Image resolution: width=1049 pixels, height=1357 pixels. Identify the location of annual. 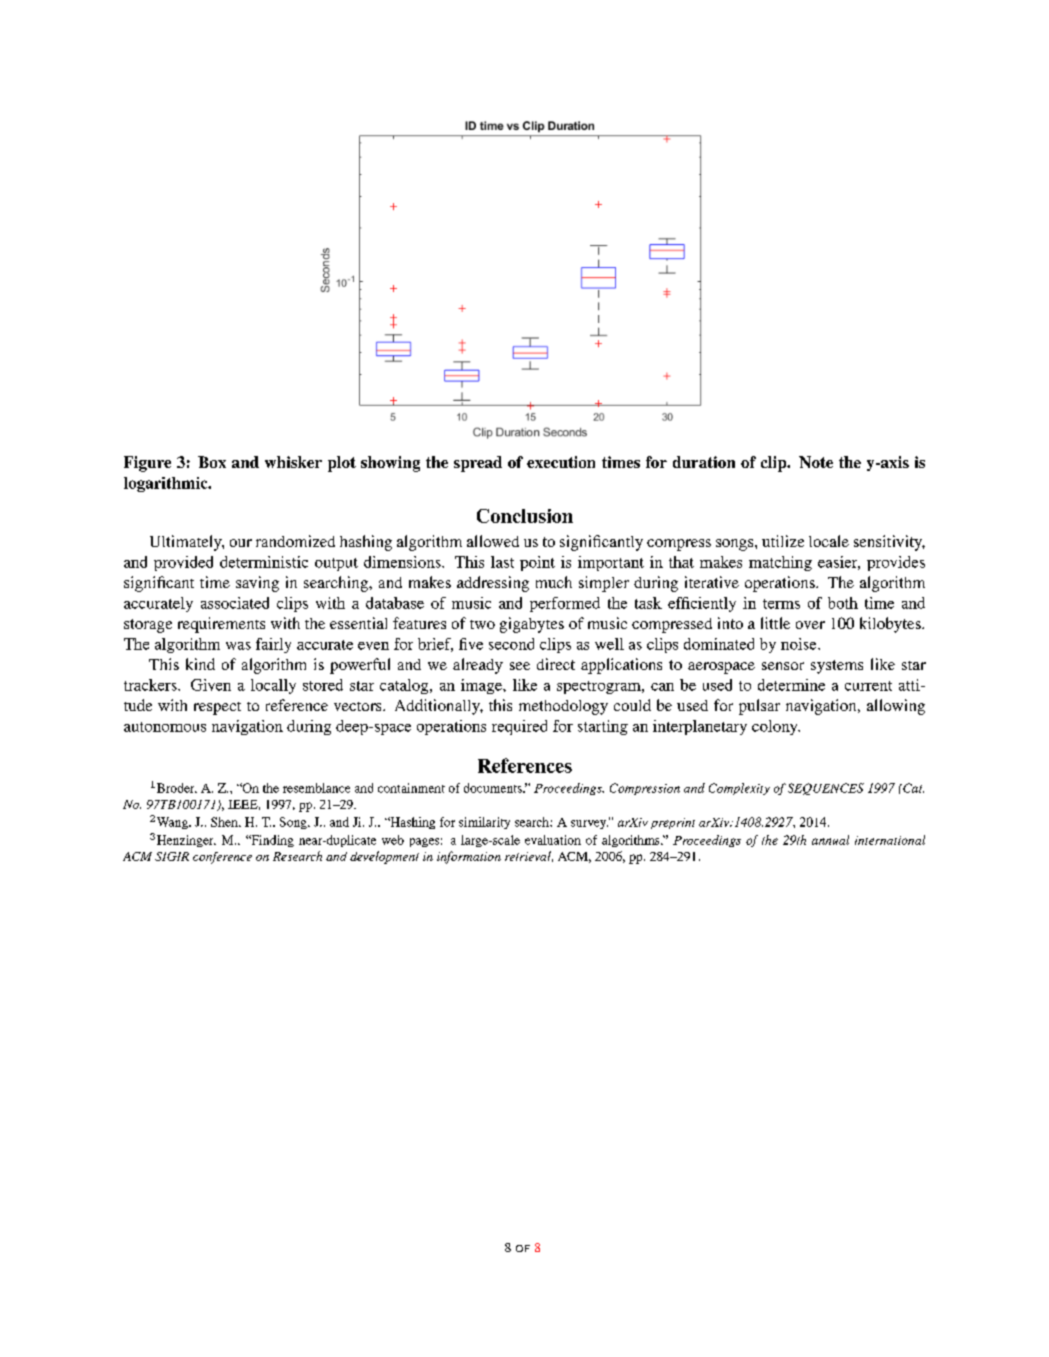
(830, 840).
